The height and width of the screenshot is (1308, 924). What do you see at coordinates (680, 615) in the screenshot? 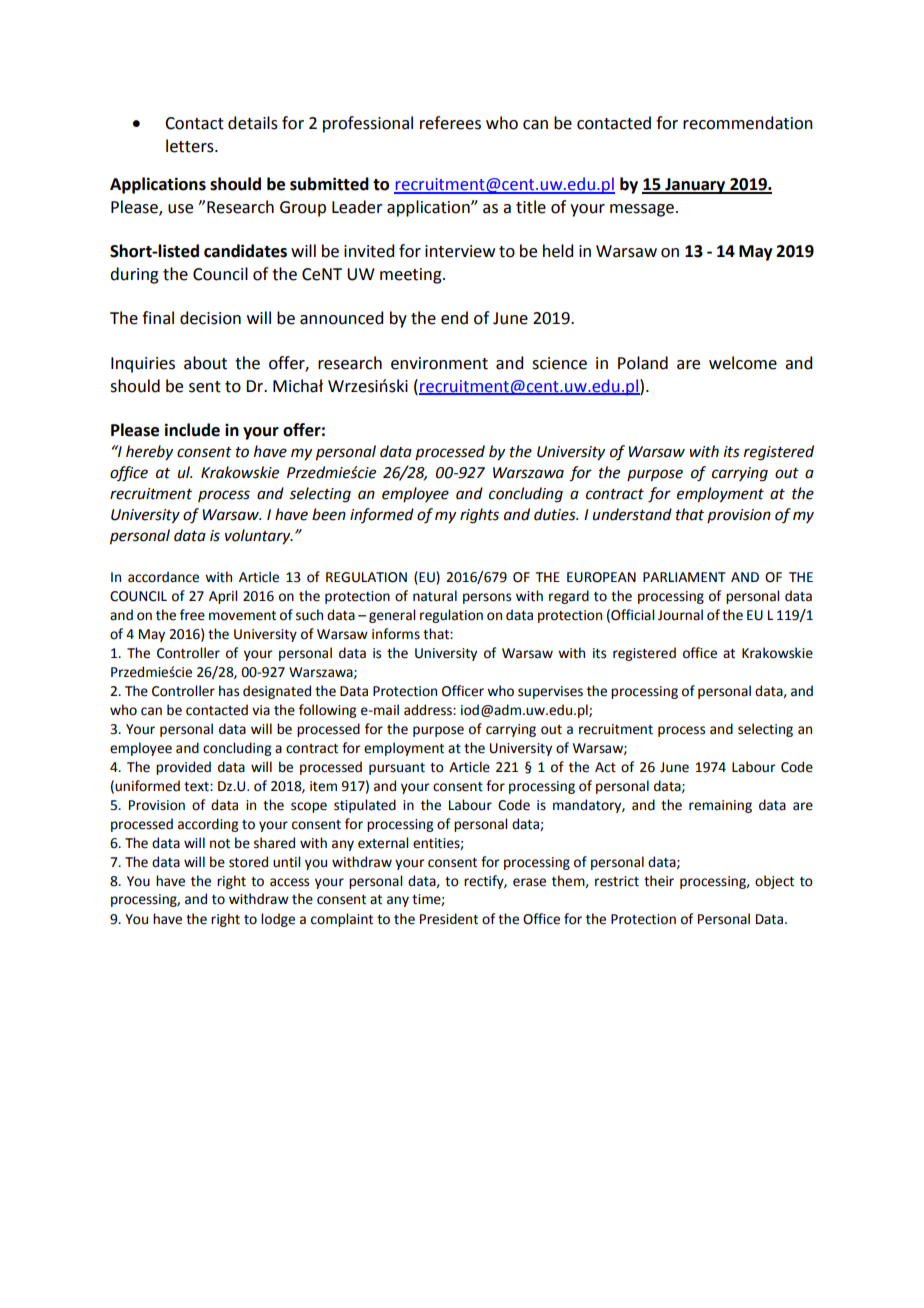
I see `Journal` at bounding box center [680, 615].
